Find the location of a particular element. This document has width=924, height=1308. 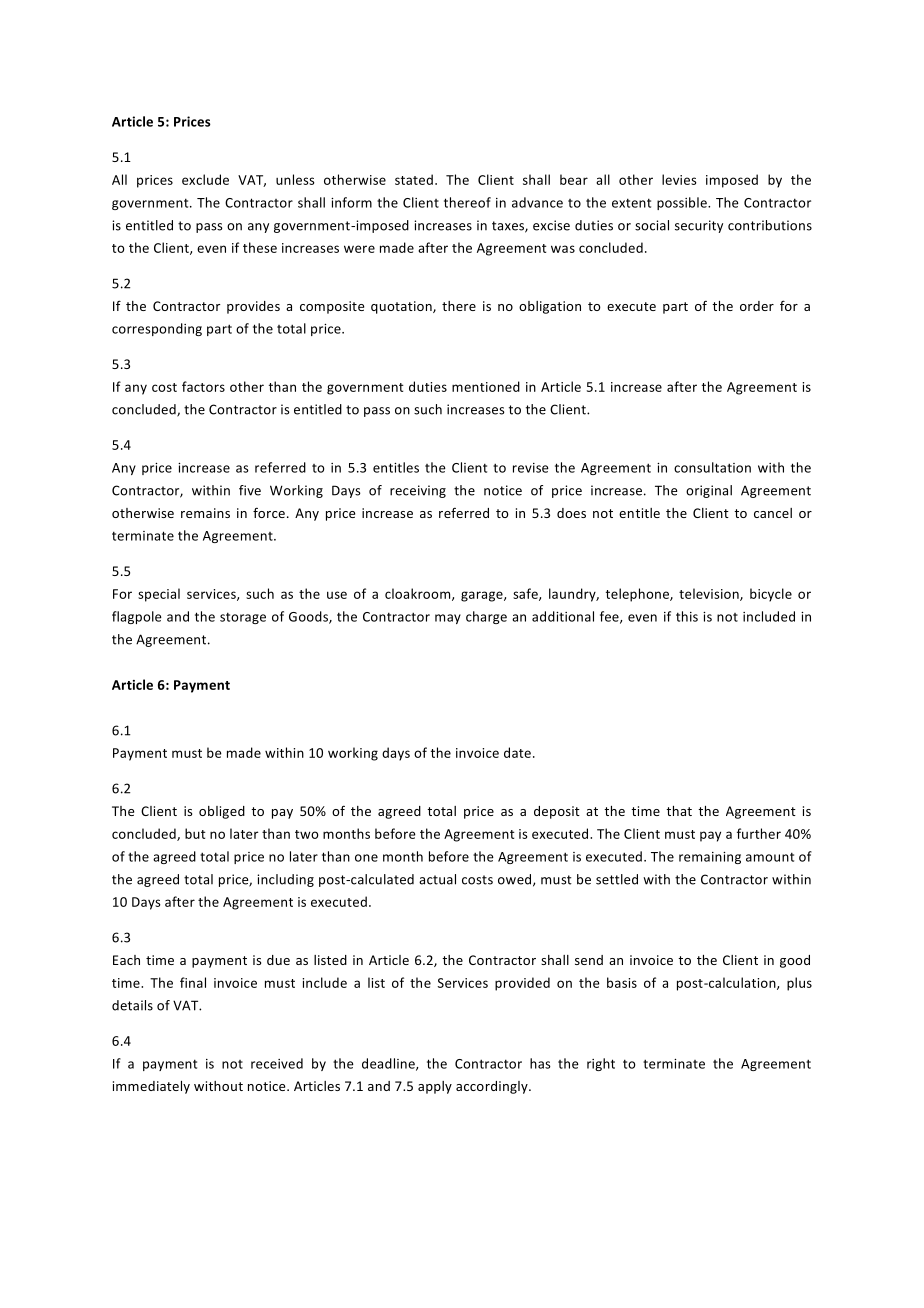

obliged is located at coordinates (222, 812).
